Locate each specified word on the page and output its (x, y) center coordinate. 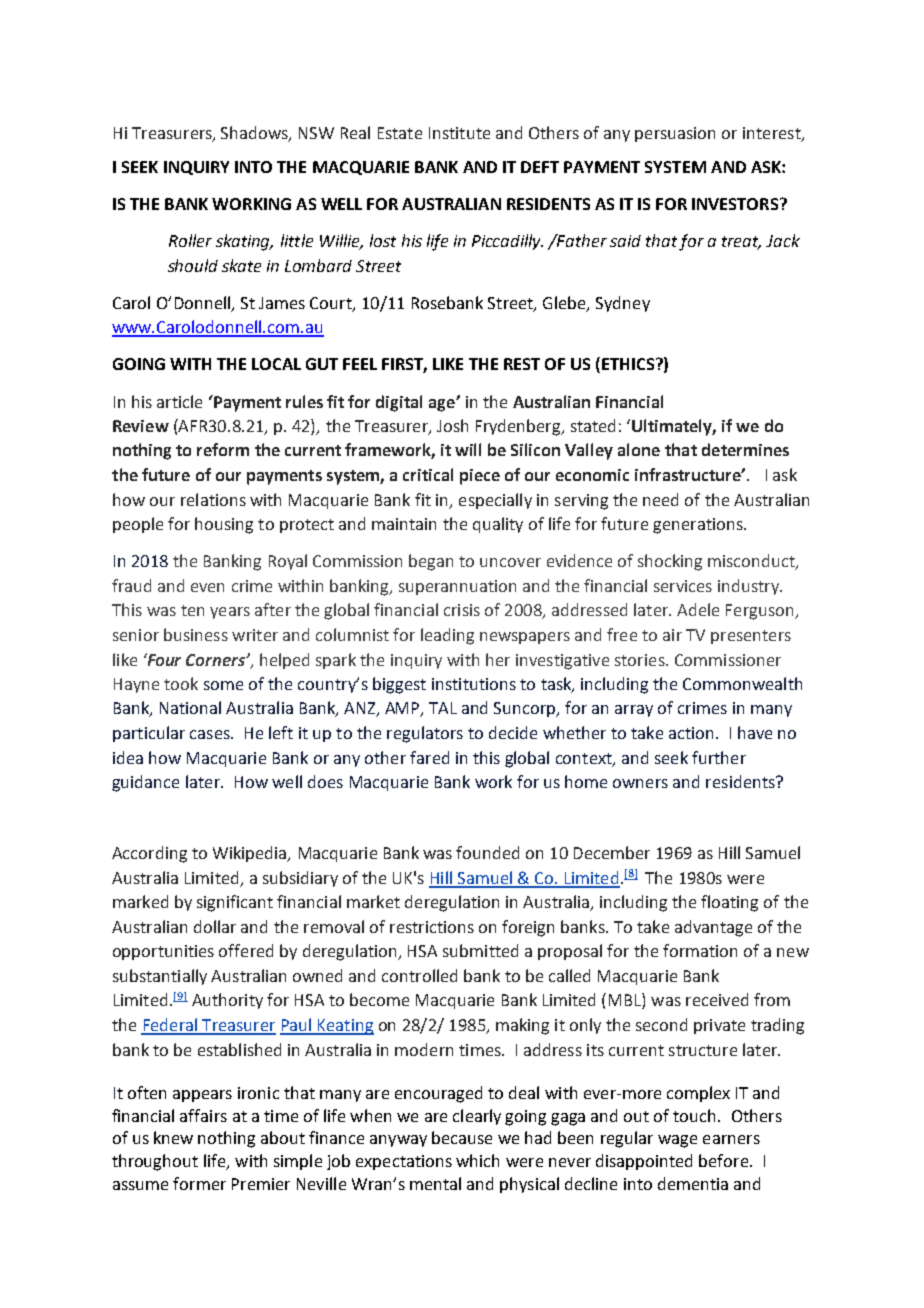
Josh (452, 425)
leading (447, 636)
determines (745, 449)
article (179, 401)
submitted (480, 950)
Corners (216, 660)
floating (729, 903)
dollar (215, 926)
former (199, 1183)
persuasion (675, 134)
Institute (459, 133)
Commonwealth (742, 683)
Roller (190, 240)
